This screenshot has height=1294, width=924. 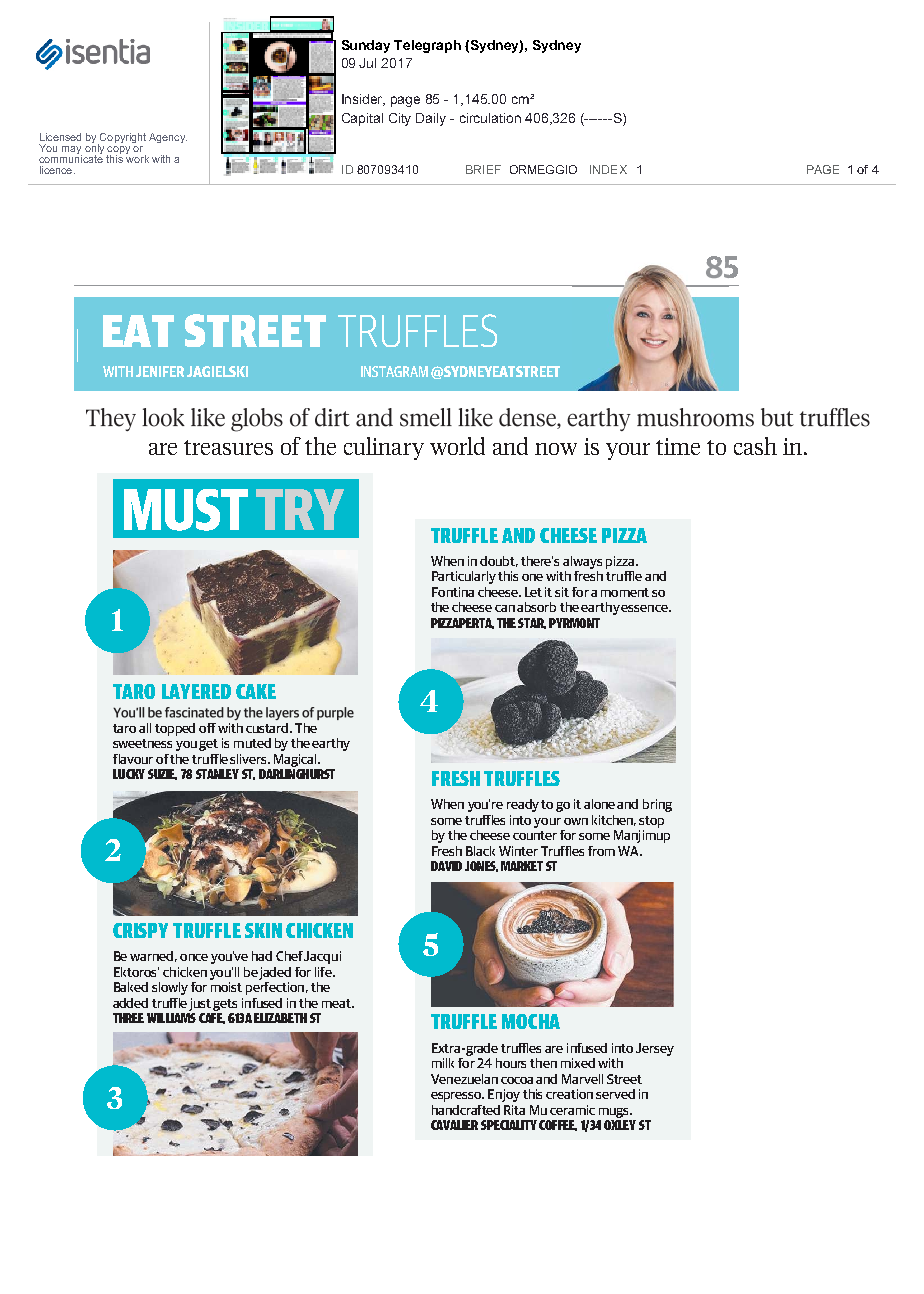 I want to click on Particularly, so click(x=464, y=577).
